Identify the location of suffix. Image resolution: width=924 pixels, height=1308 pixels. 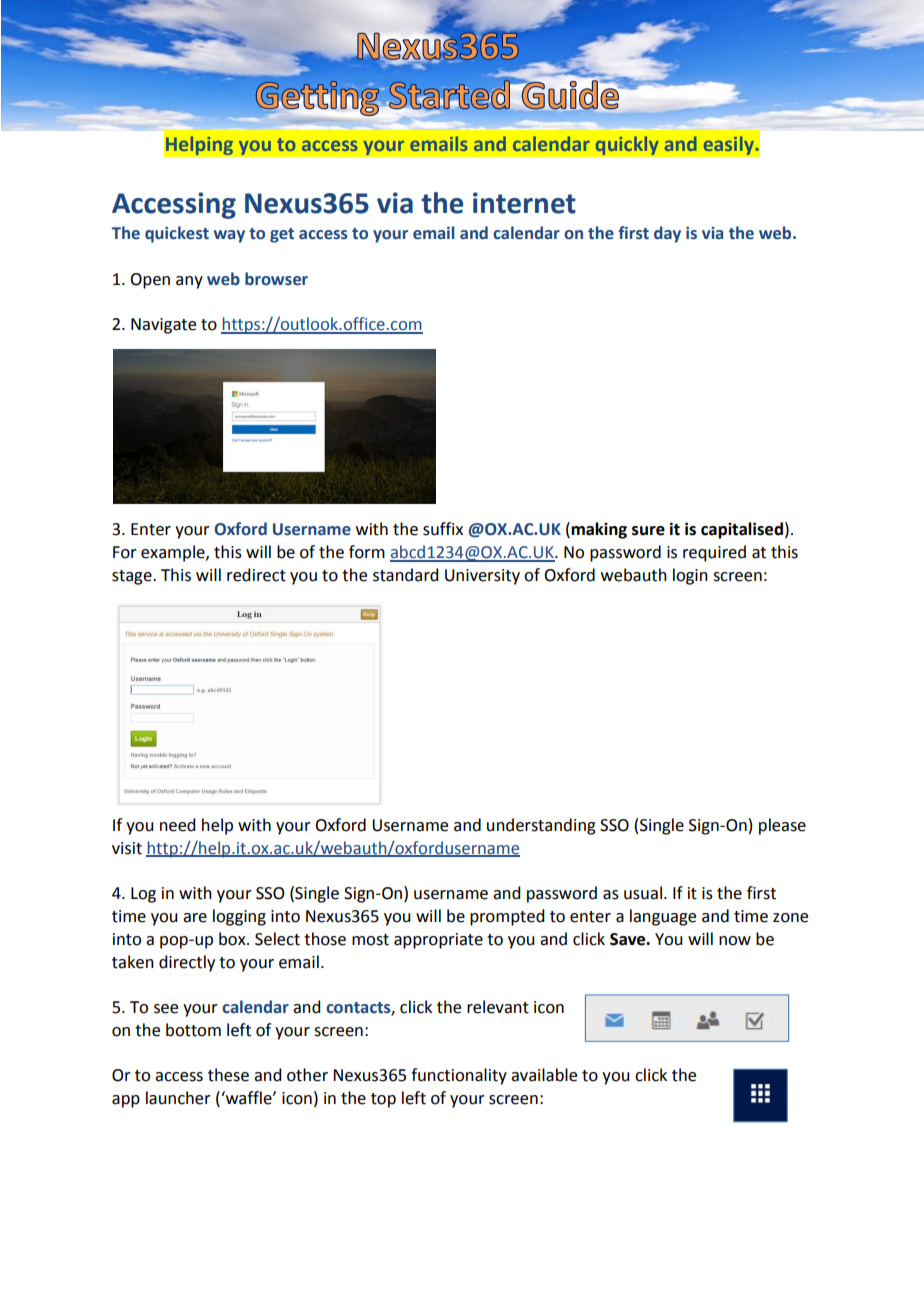
(443, 529).
